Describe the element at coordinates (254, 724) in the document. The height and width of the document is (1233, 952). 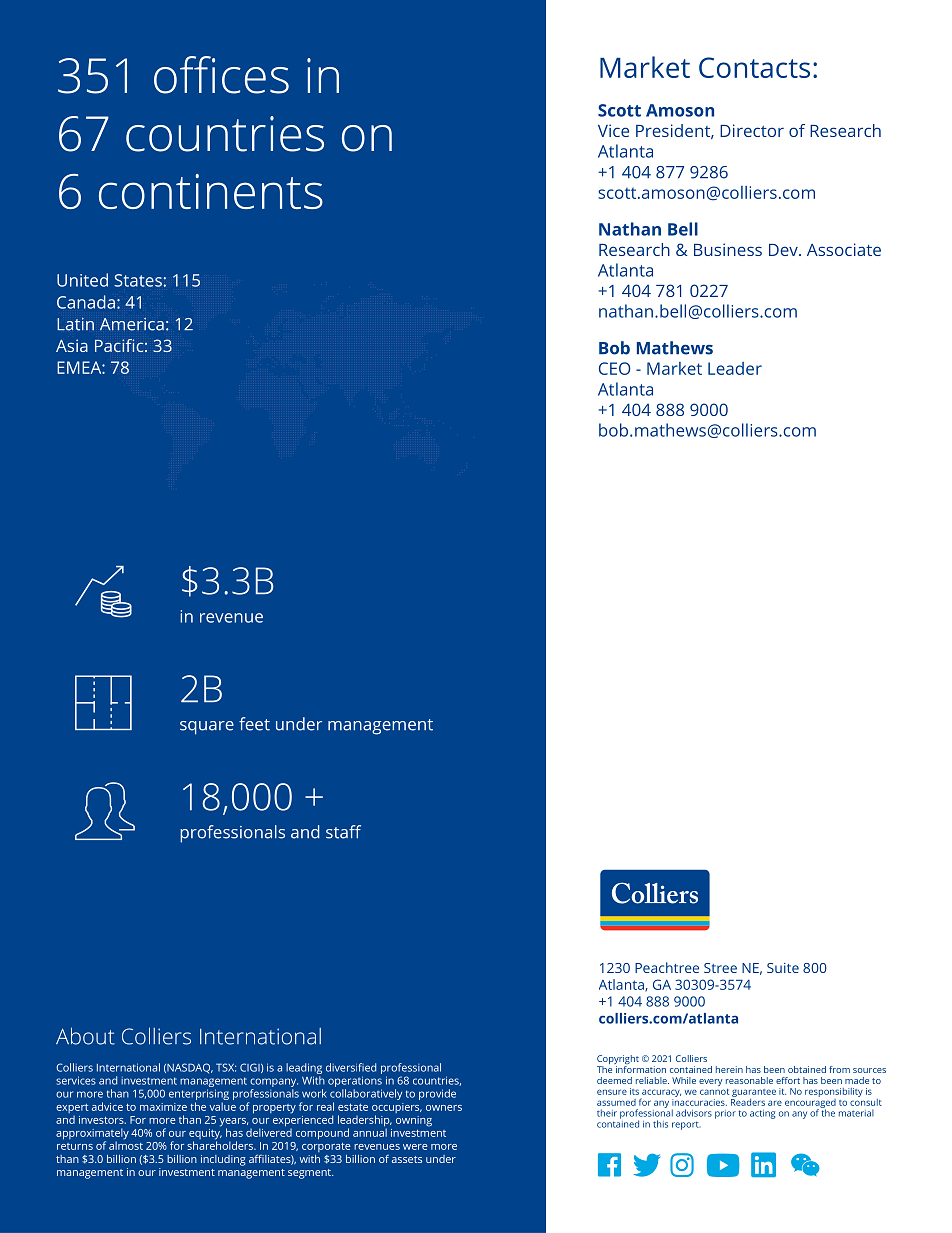
I see `feet` at that location.
